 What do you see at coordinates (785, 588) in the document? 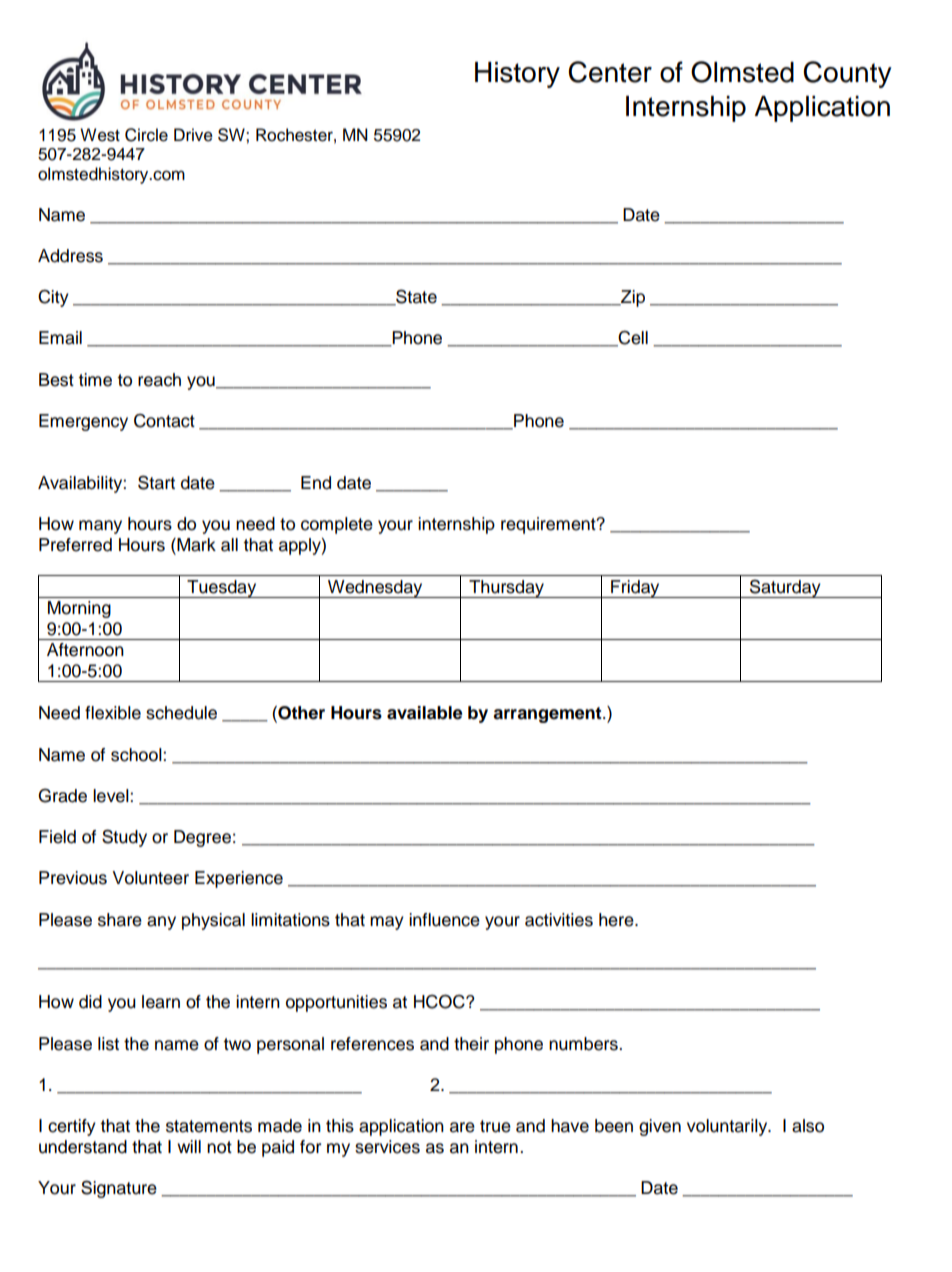
I see `Saturday` at bounding box center [785, 588].
